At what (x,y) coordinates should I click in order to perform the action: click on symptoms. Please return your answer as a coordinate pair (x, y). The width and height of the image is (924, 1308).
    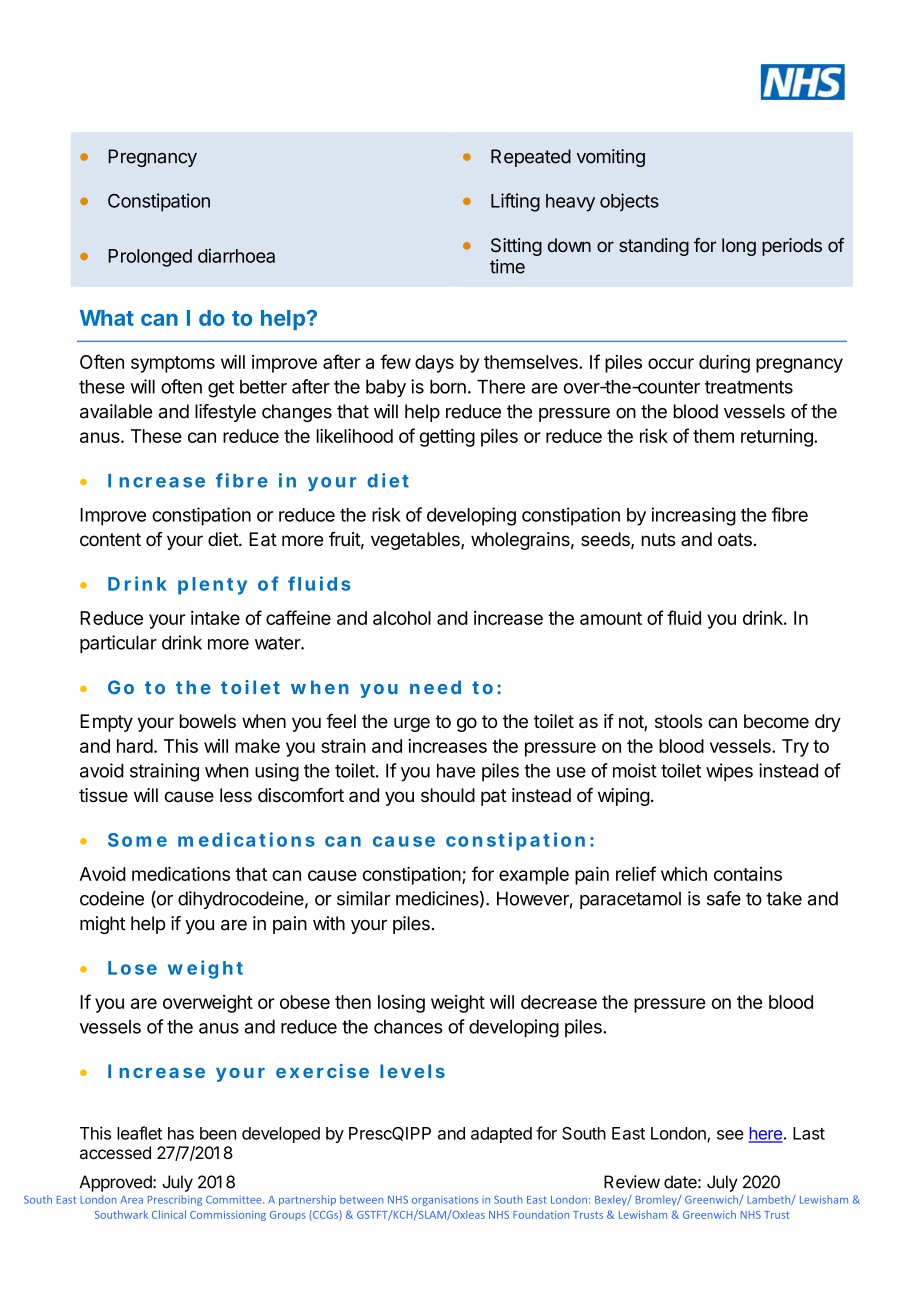
    Looking at the image, I should click on (173, 364).
